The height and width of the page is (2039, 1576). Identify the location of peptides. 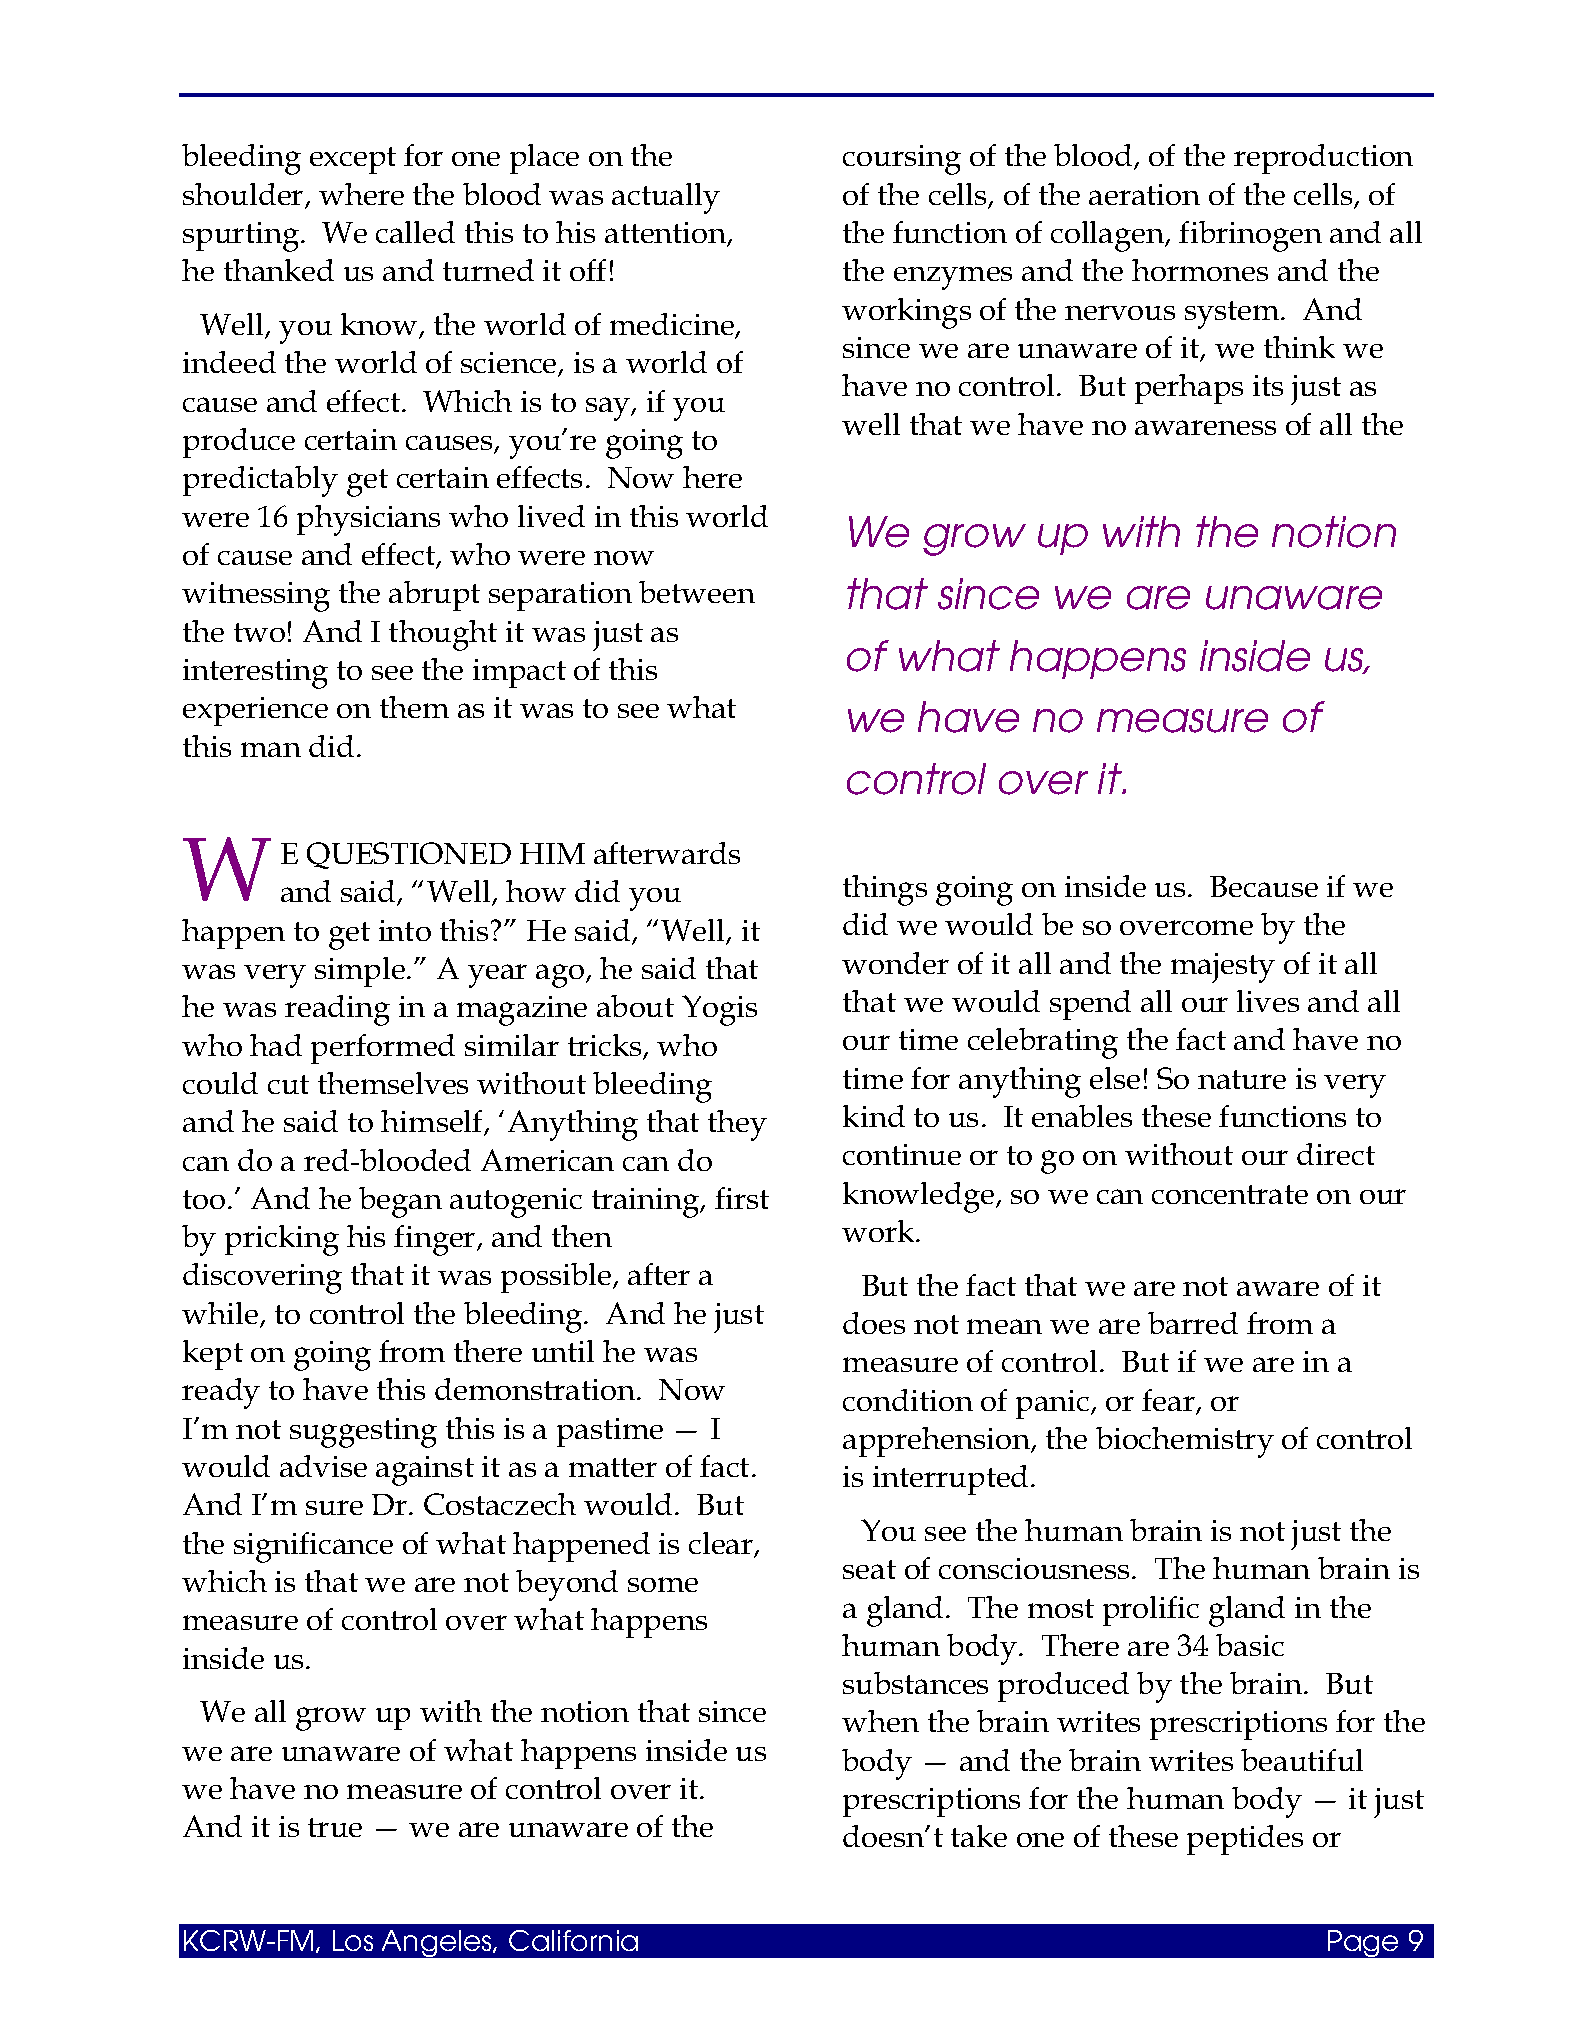
(1245, 1840).
